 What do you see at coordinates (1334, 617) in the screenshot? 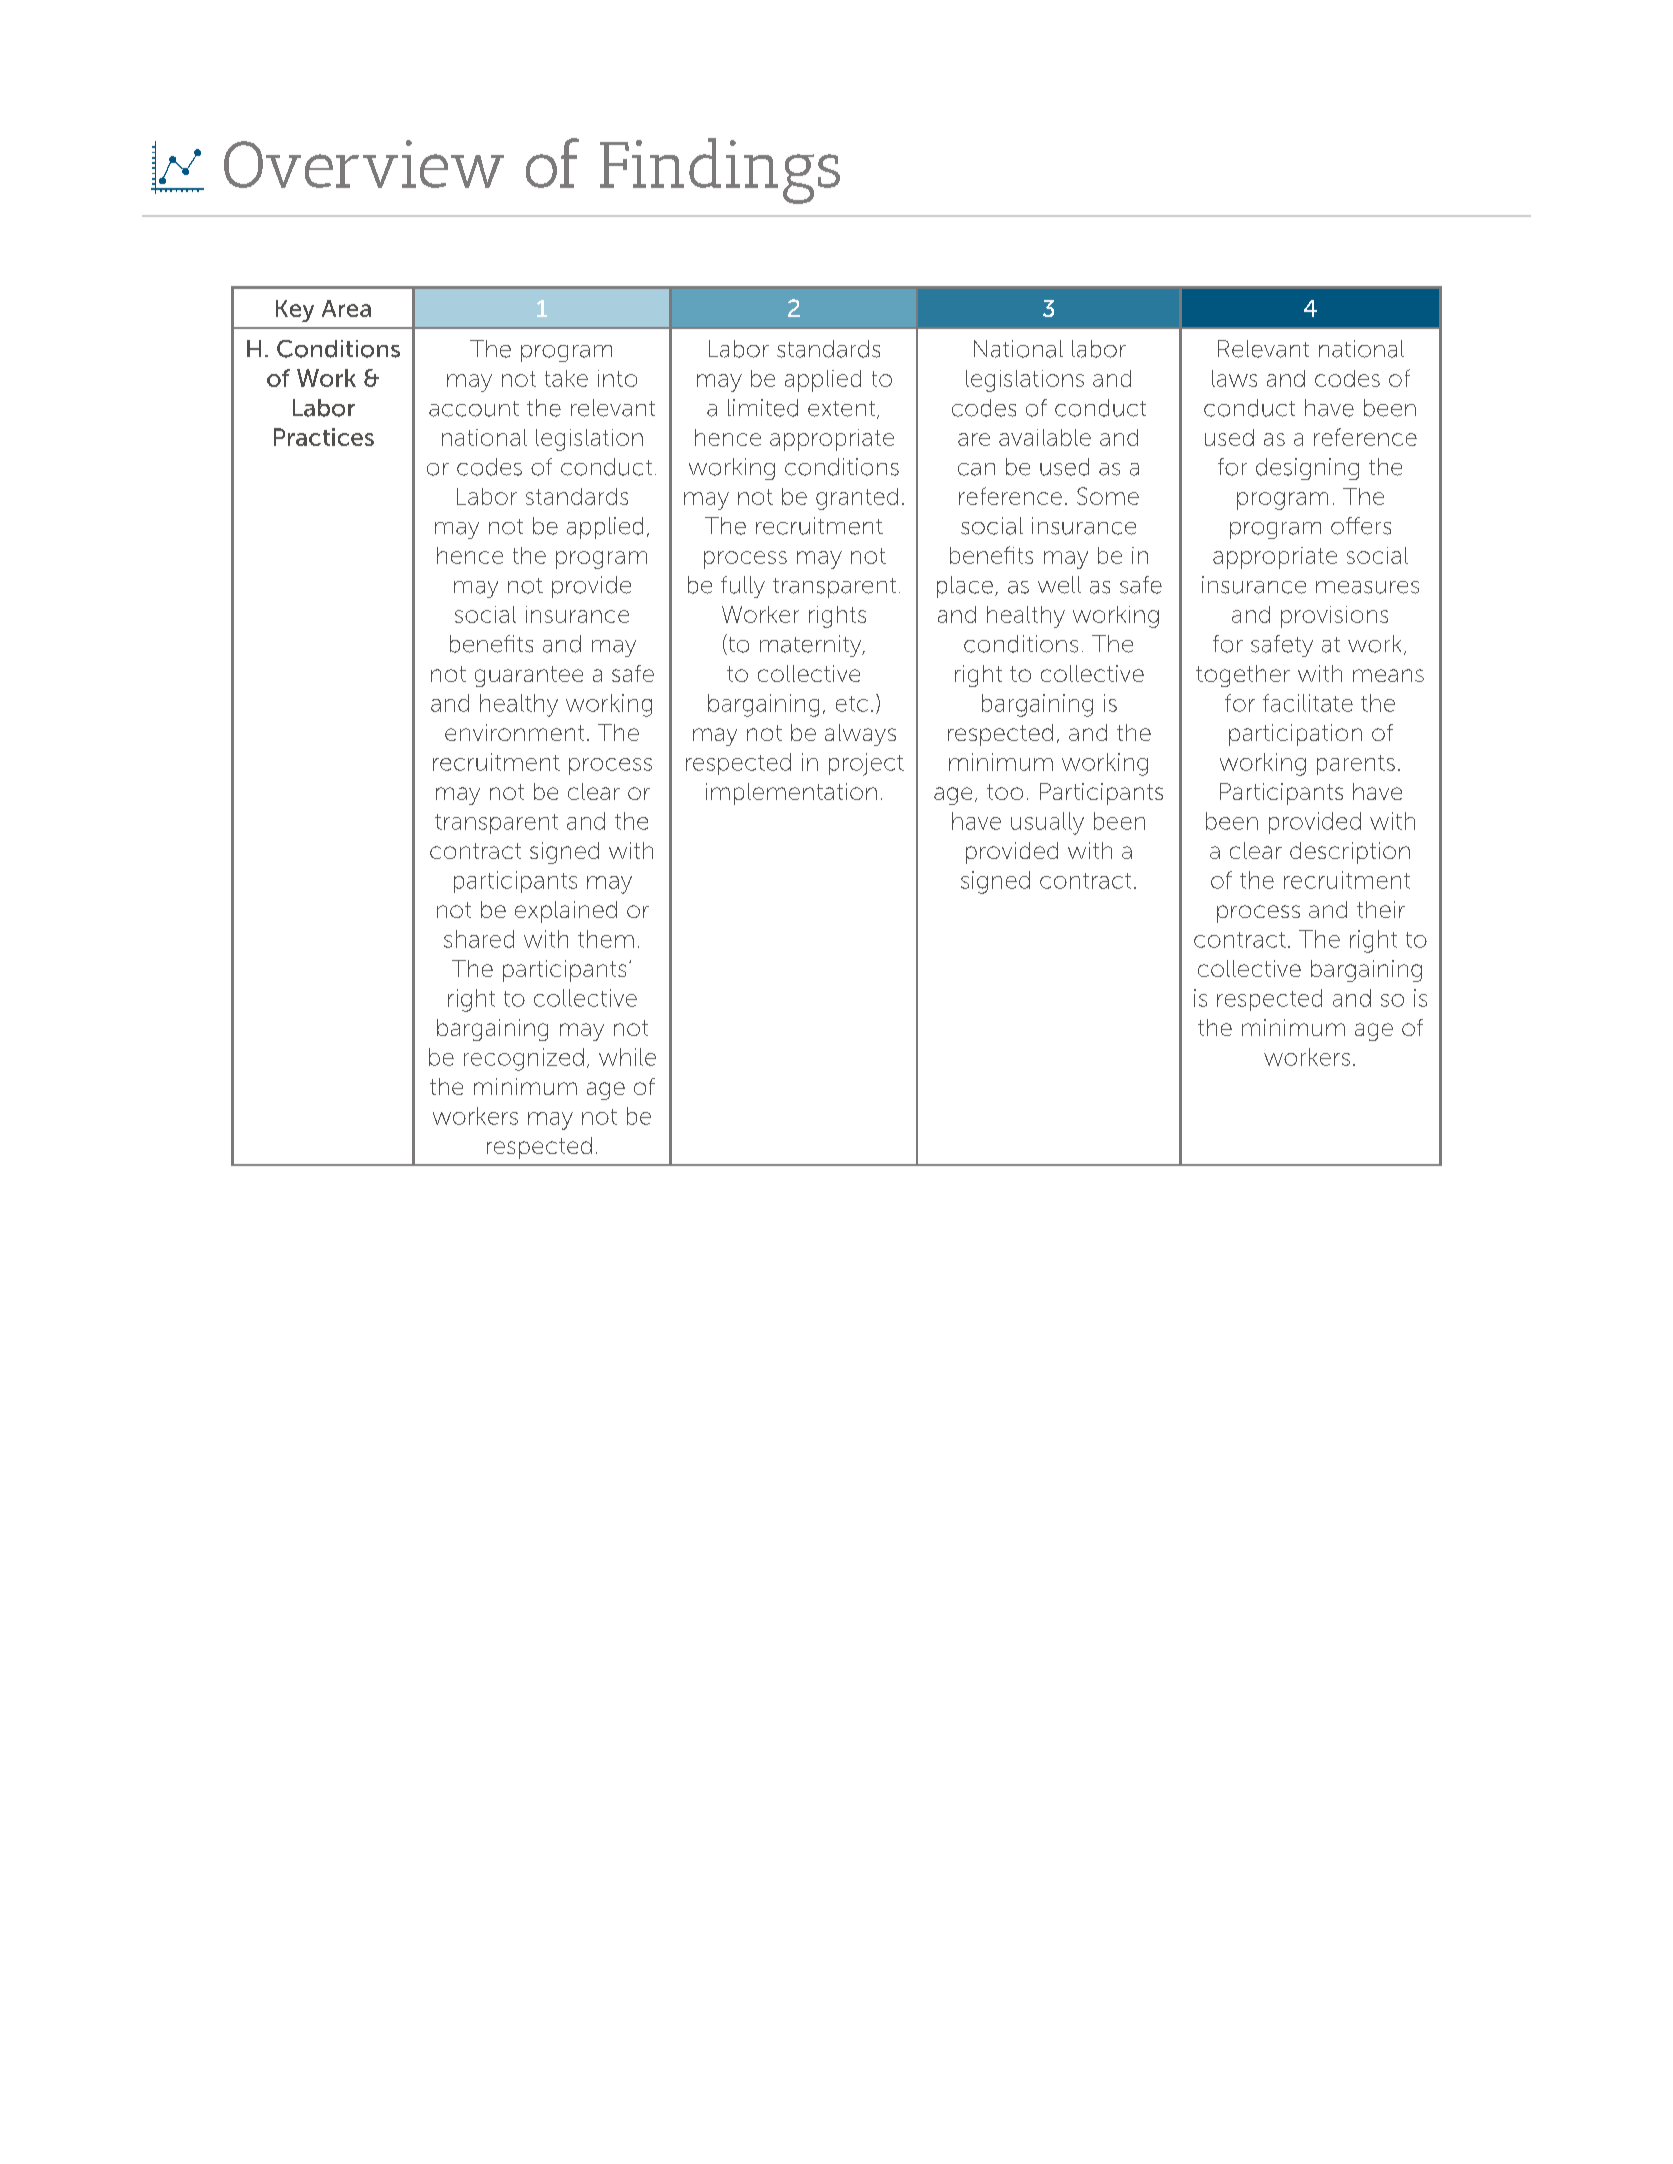
I see `provisions` at bounding box center [1334, 617].
